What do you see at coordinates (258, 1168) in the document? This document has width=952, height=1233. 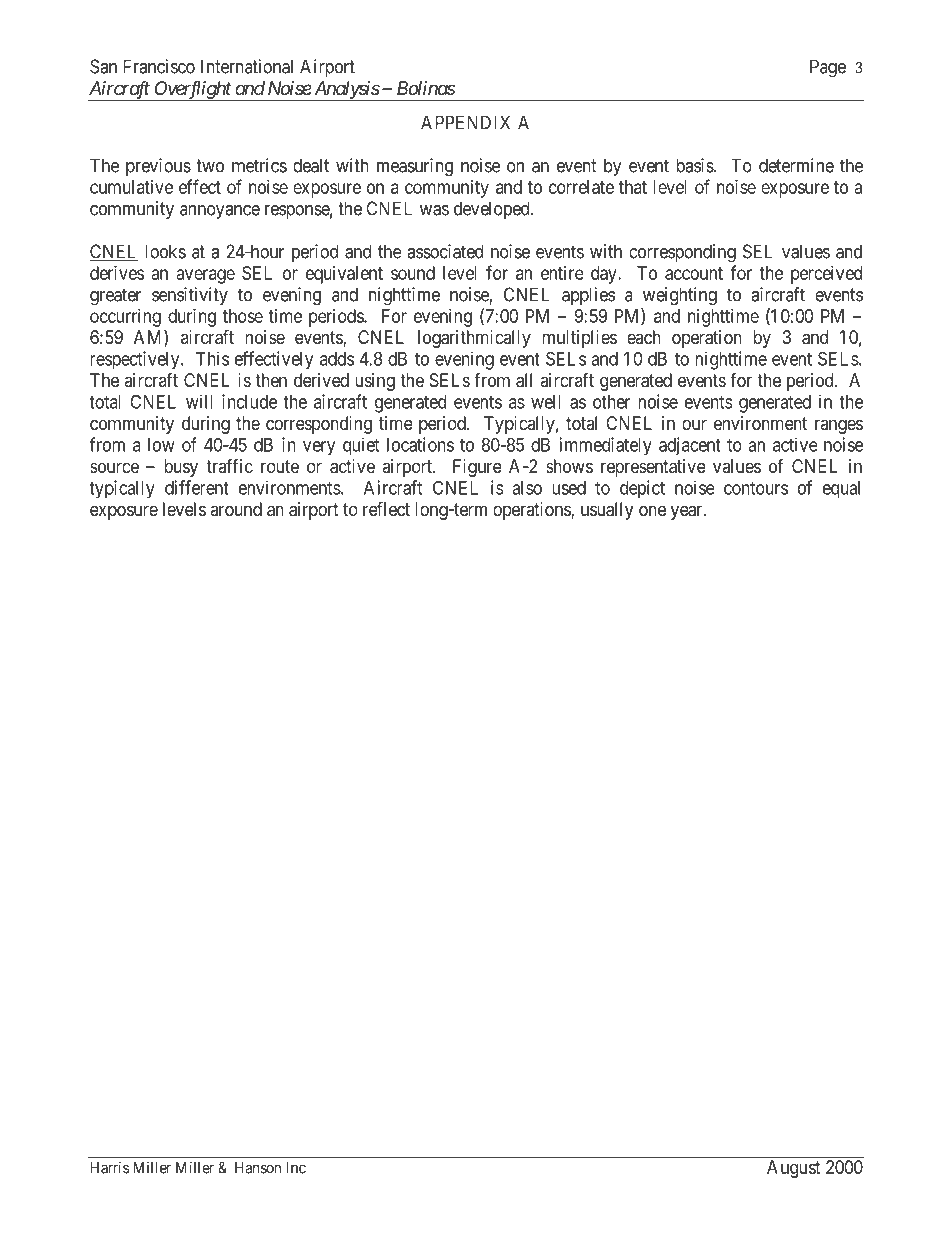 I see `Hanson` at bounding box center [258, 1168].
